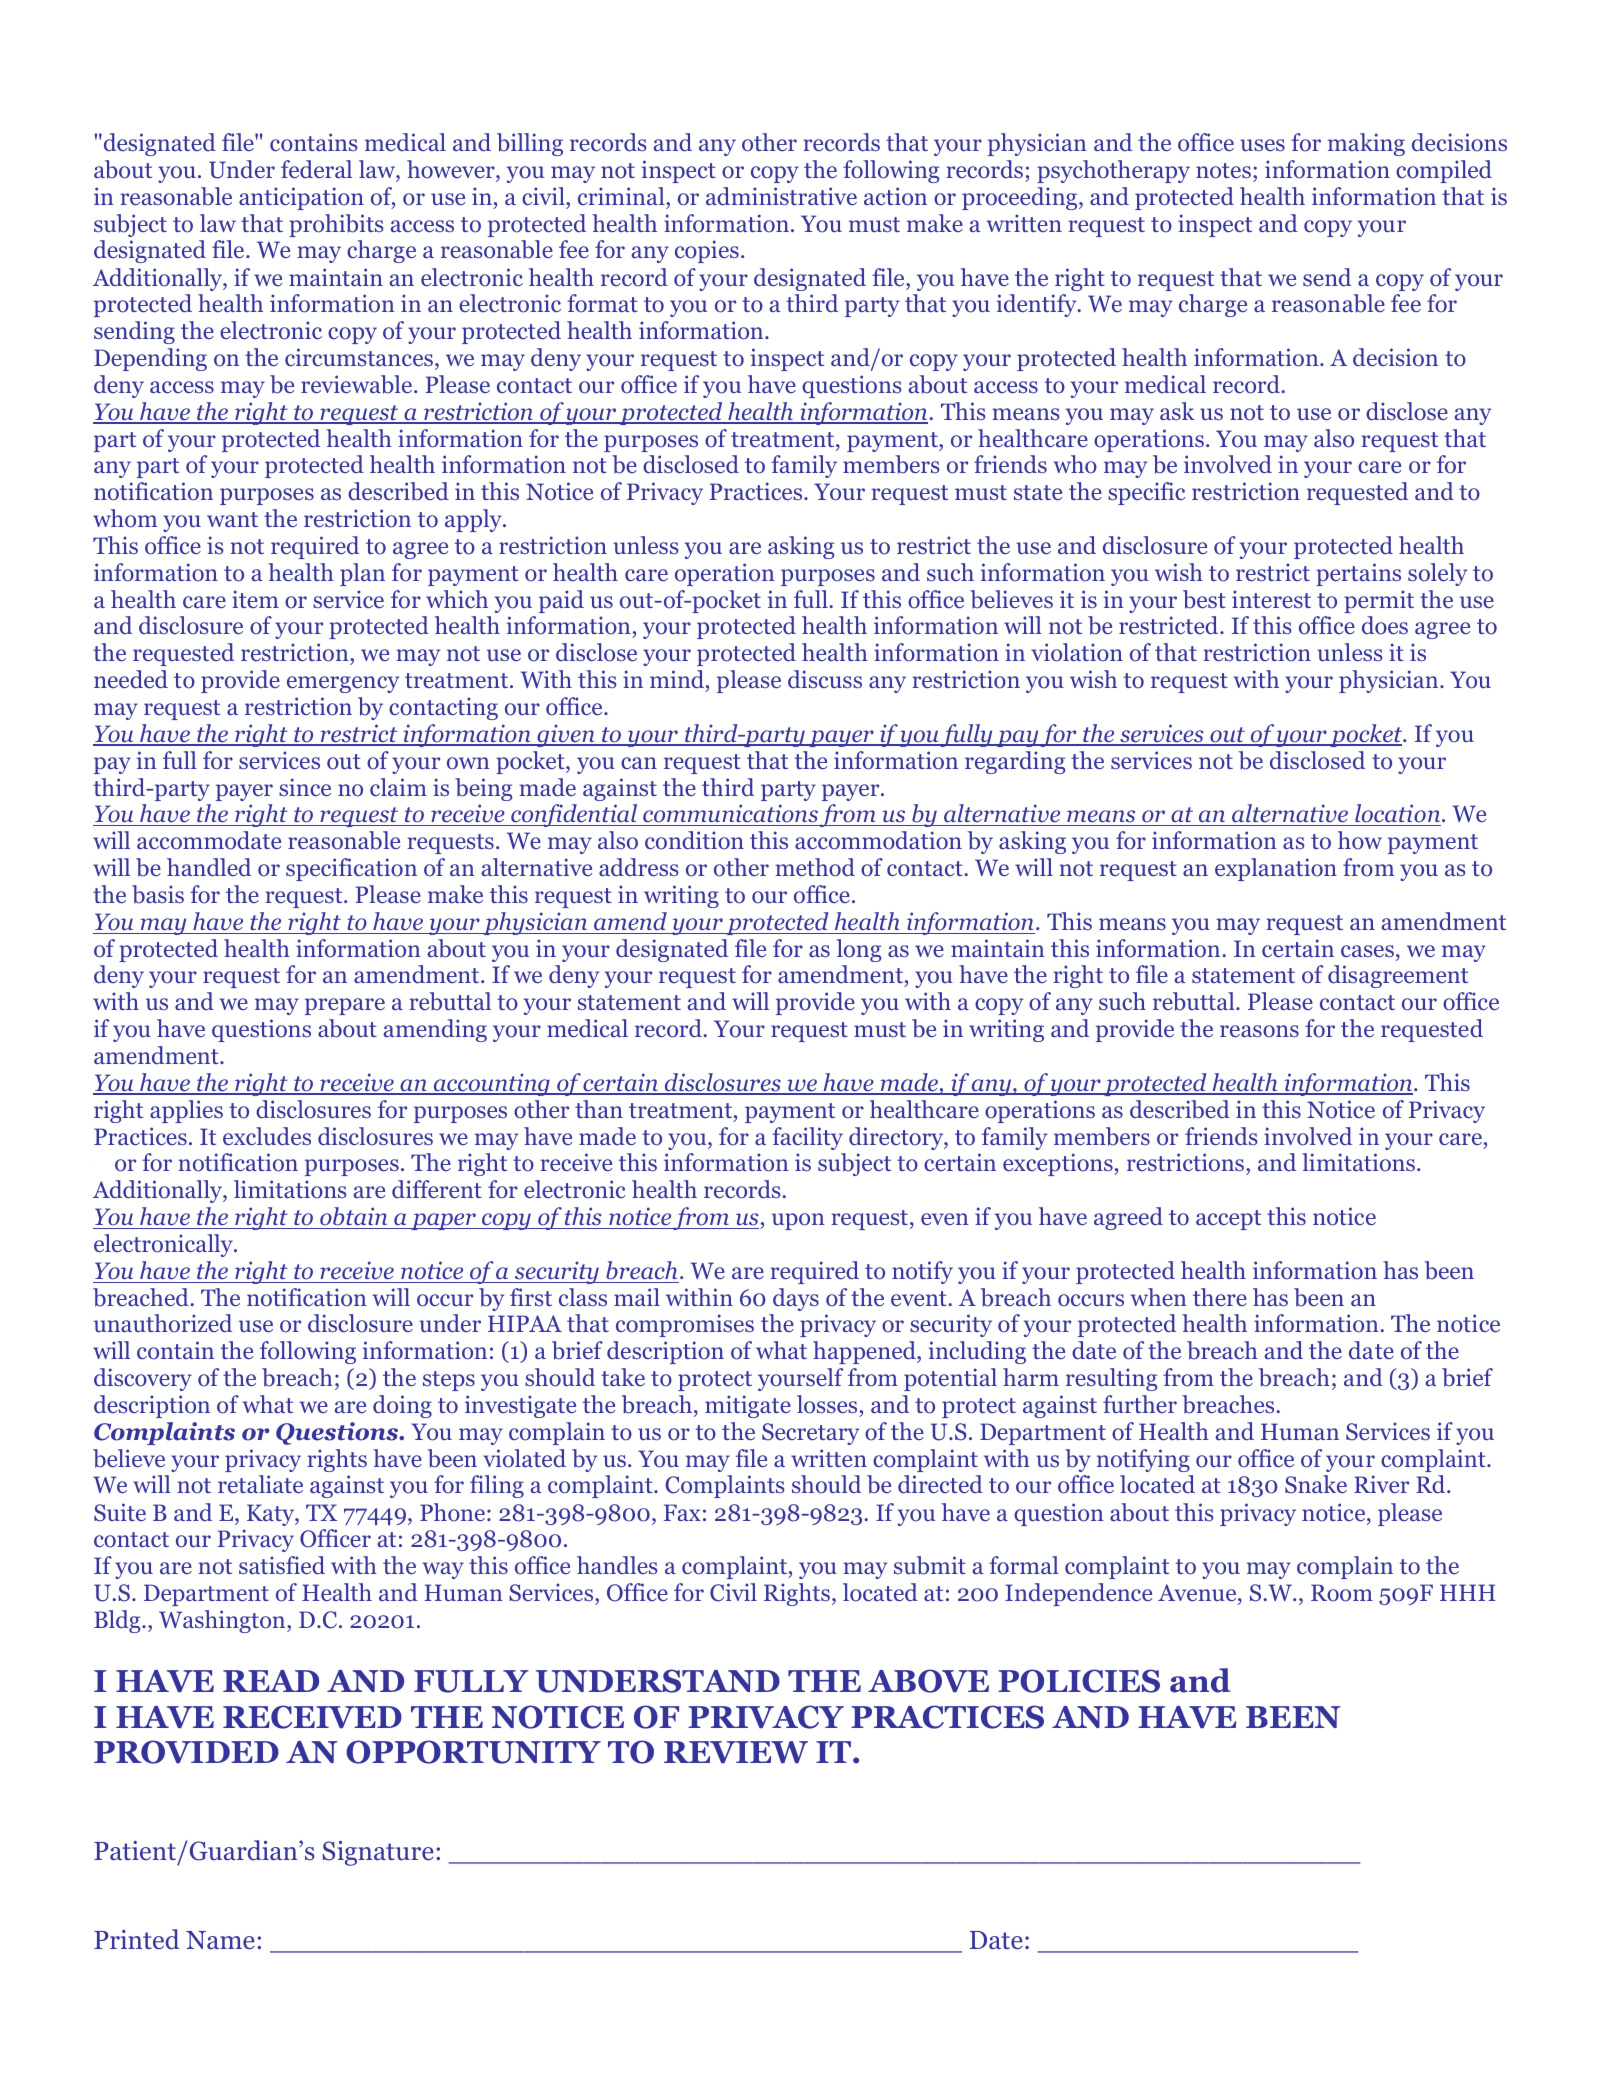 The image size is (1607, 2079). I want to click on Name, so click(220, 1940).
